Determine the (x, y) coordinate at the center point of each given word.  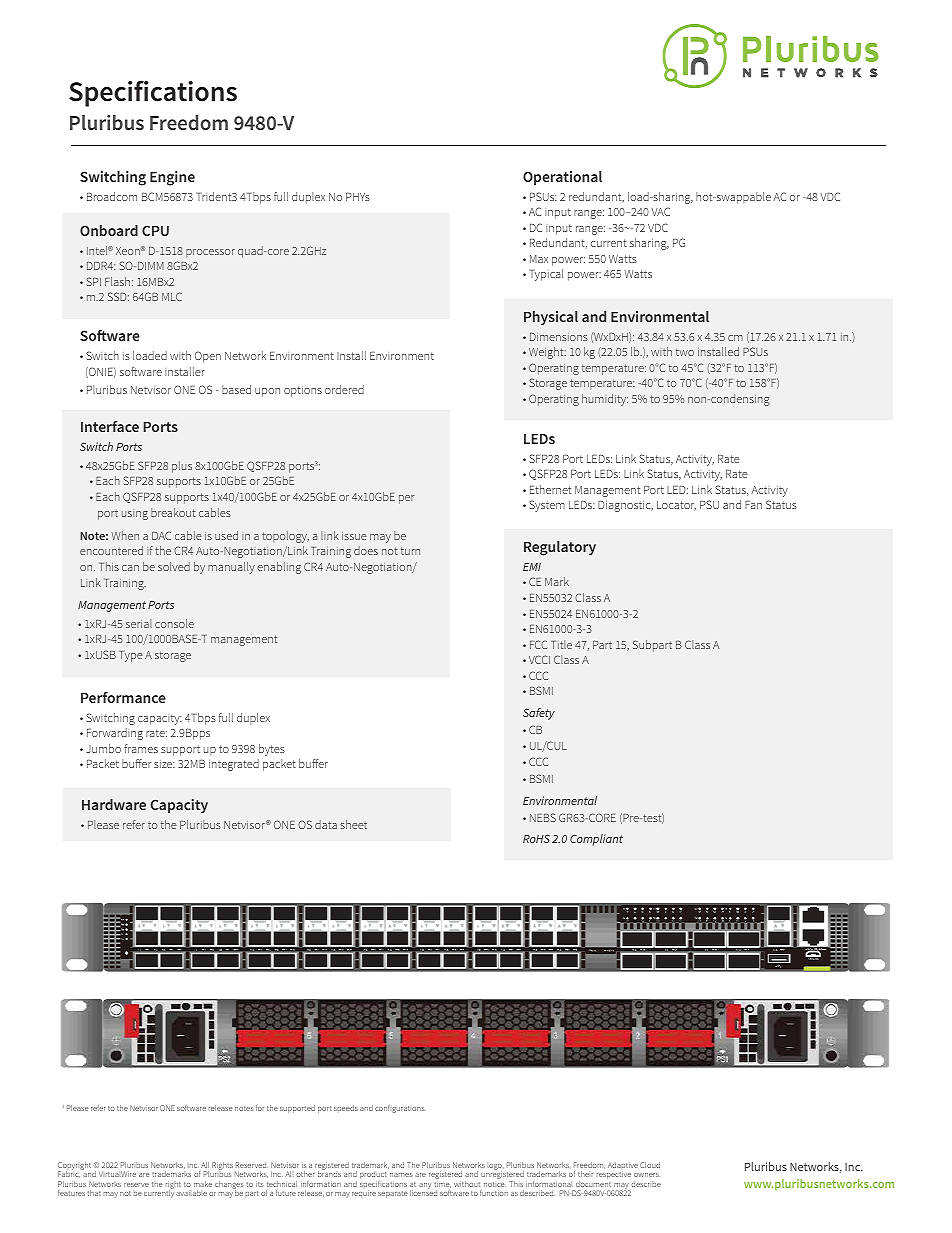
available (191, 1193)
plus (182, 467)
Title (561, 644)
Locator (676, 506)
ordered (344, 389)
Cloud (650, 1165)
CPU (155, 230)
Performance (123, 697)
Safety (539, 714)
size (164, 764)
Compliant (596, 840)
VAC (660, 211)
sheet (353, 824)
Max (539, 259)
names (401, 1175)
